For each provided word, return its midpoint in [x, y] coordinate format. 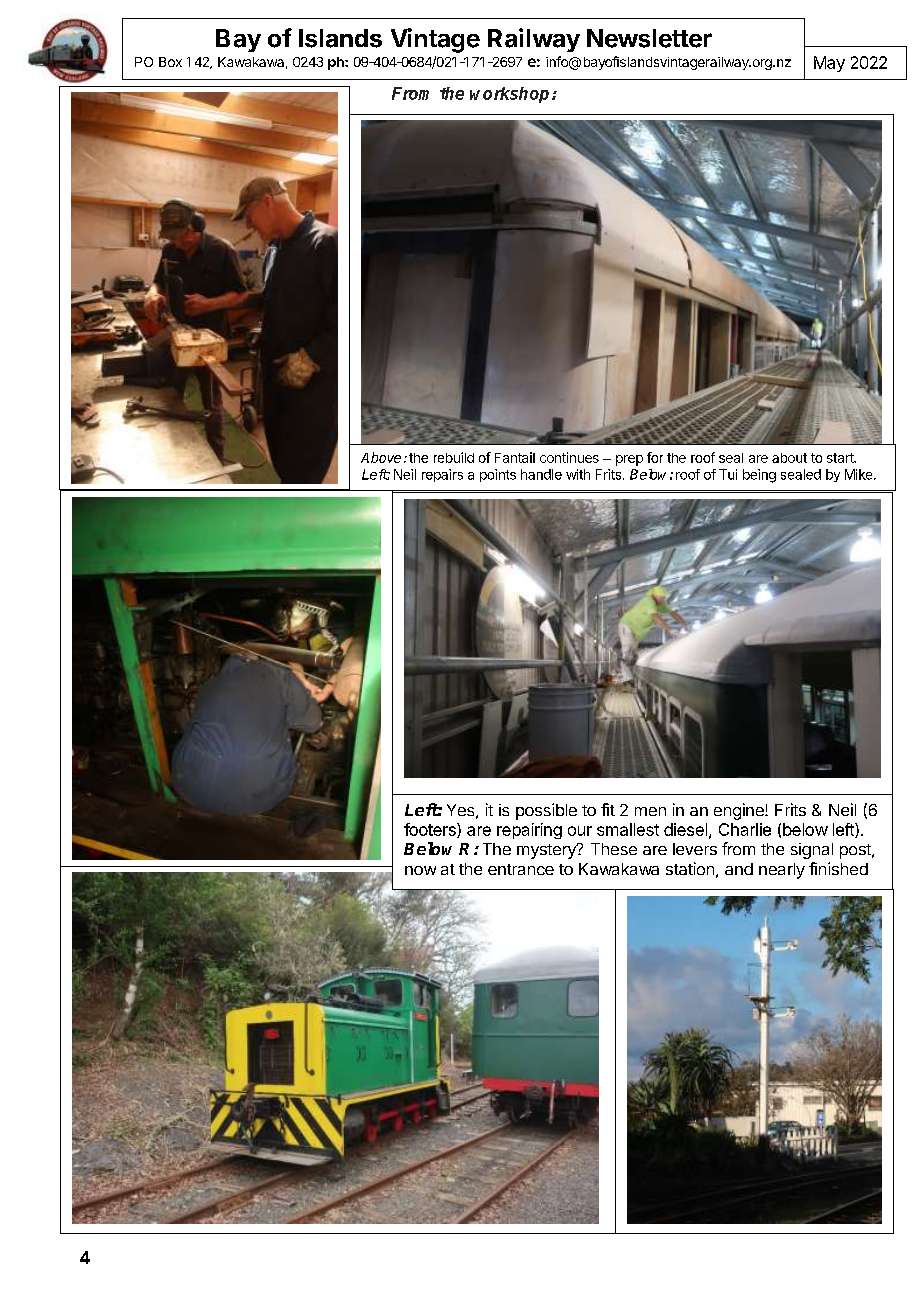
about [789, 458]
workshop [511, 95]
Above [381, 457]
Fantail [515, 457]
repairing [529, 831]
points [498, 475]
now [420, 870]
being [759, 476]
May [829, 64]
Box [170, 62]
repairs [442, 475]
